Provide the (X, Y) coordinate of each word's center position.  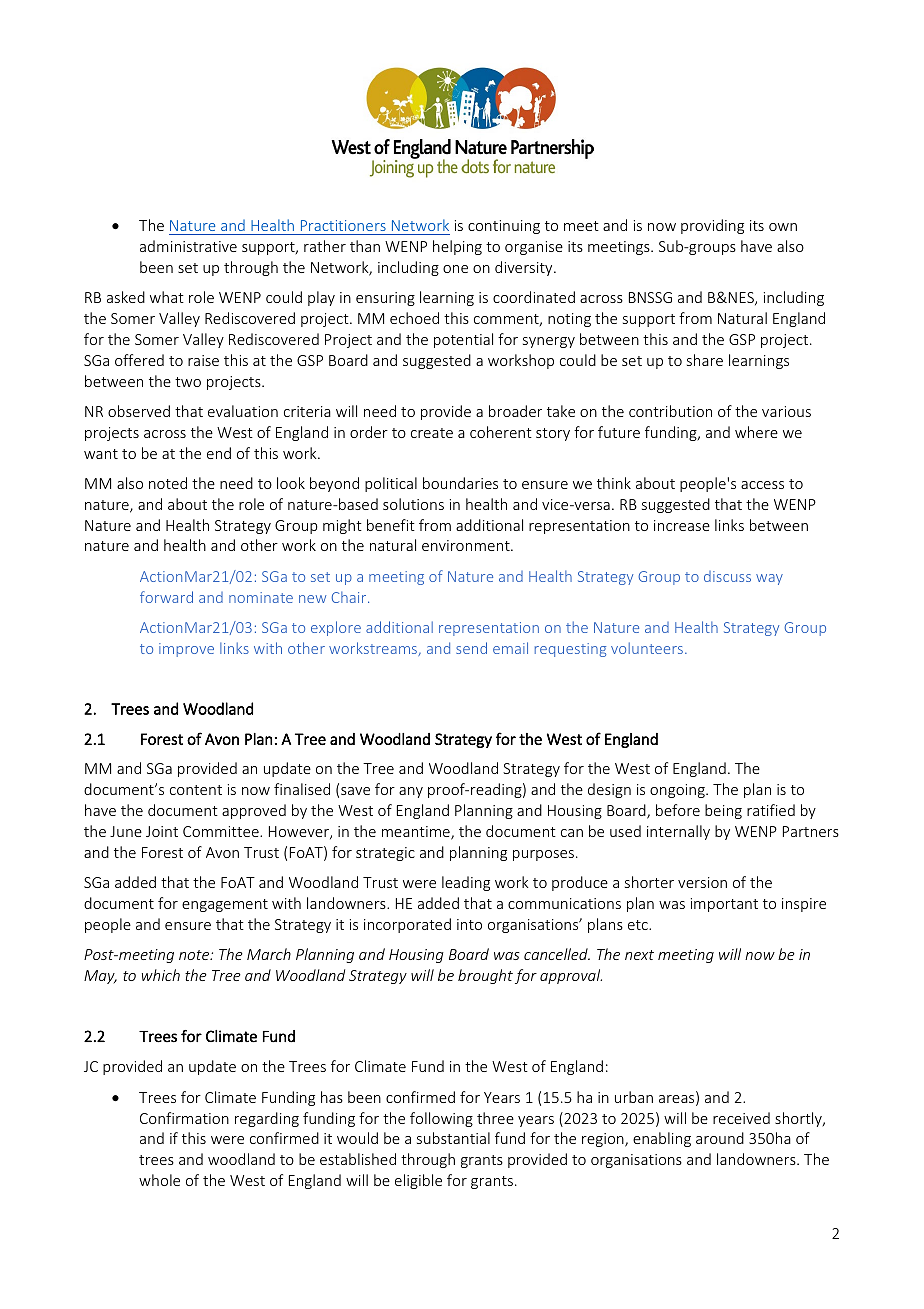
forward (166, 597)
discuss (727, 576)
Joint (162, 831)
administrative (188, 246)
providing (712, 226)
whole (159, 1180)
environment (467, 545)
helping (457, 247)
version (702, 882)
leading (466, 883)
